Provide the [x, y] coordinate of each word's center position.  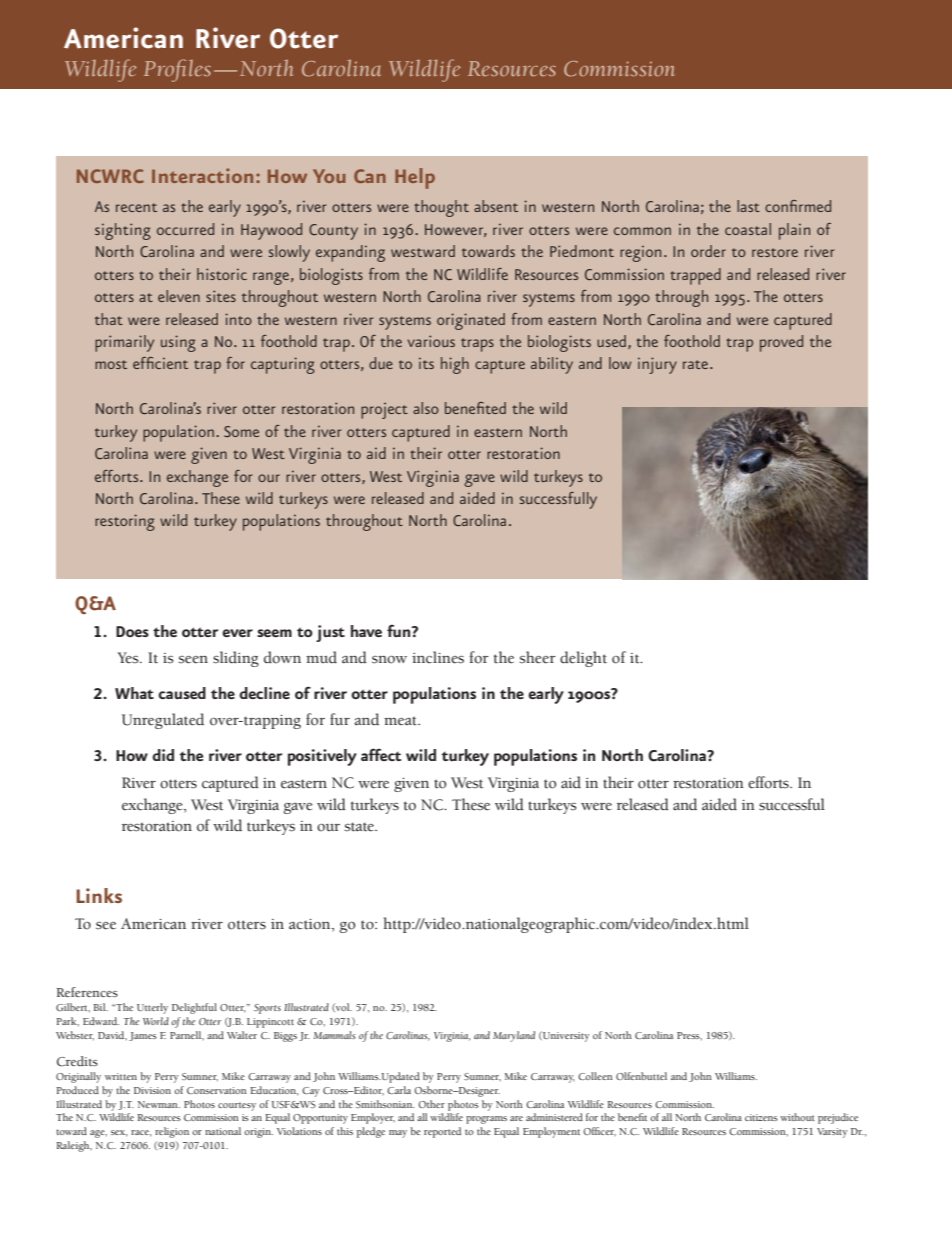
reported [442, 1132]
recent [136, 207]
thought [441, 208]
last [748, 206]
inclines [438, 657]
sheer [538, 657]
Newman [159, 1104]
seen [193, 660]
